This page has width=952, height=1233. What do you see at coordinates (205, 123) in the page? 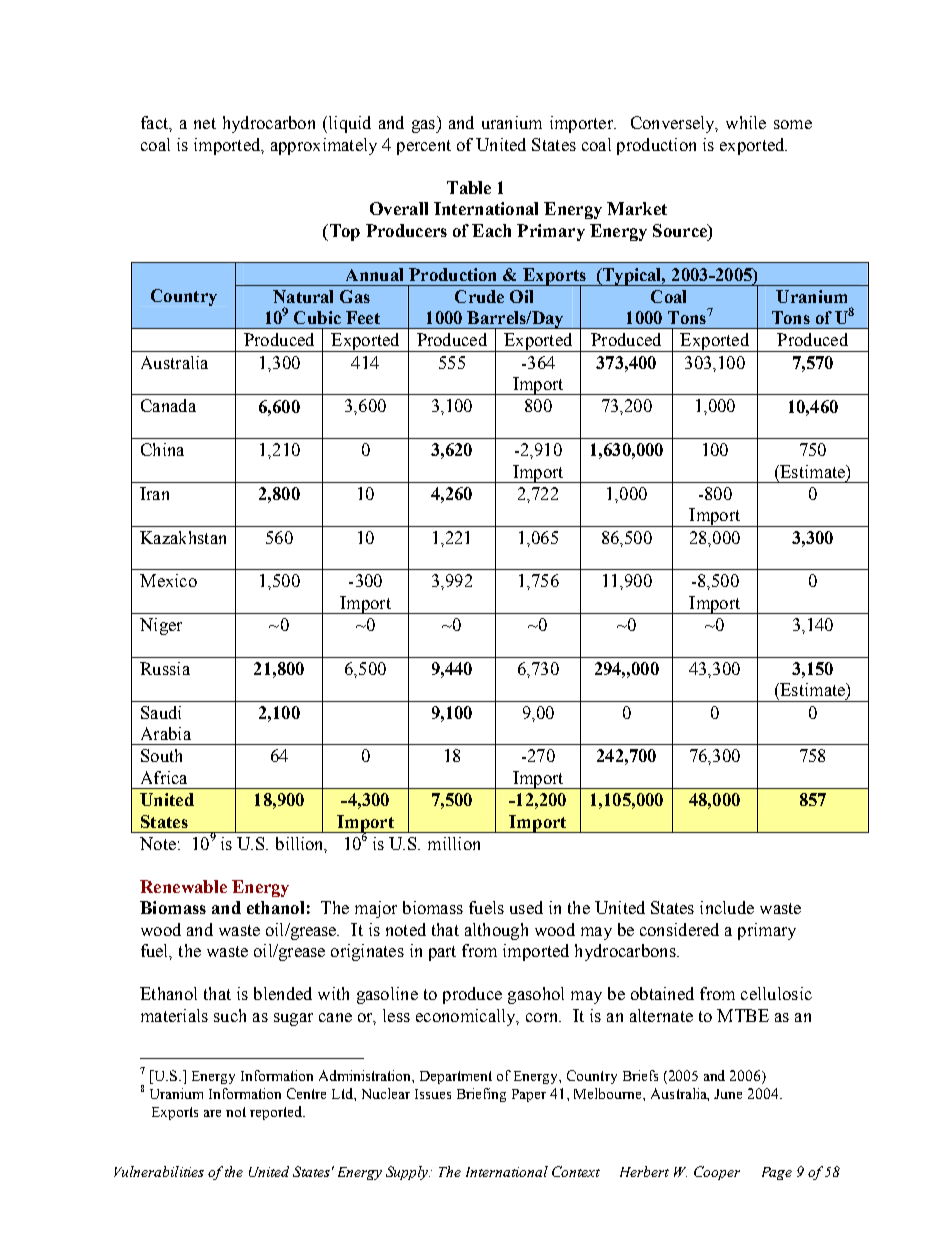
I see `net` at bounding box center [205, 123].
